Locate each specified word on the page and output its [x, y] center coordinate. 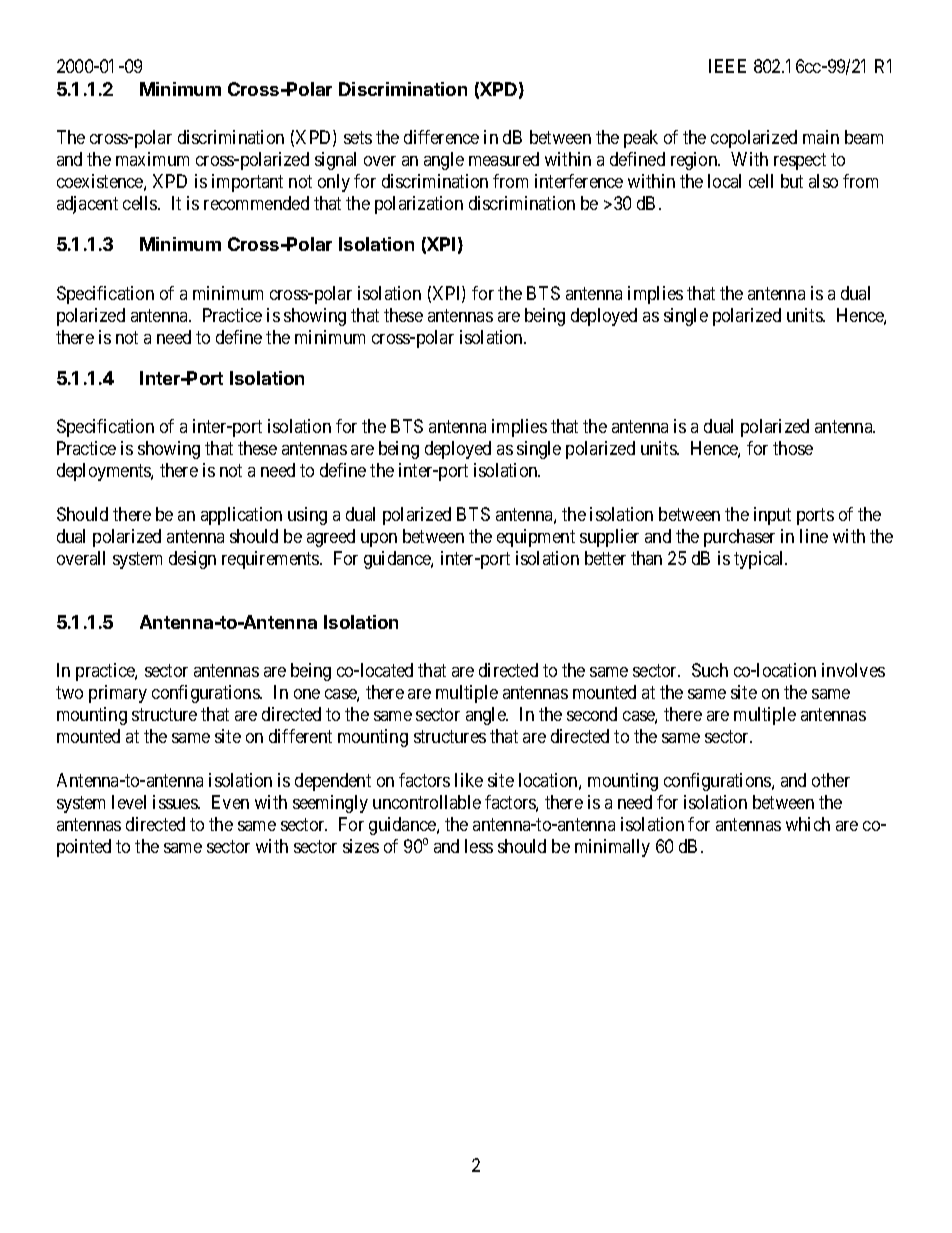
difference [441, 137]
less [479, 846]
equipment [536, 538]
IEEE [727, 66]
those [793, 448]
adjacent [87, 205]
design [192, 560]
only [334, 183]
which [808, 824]
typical [760, 560]
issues [176, 802]
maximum [152, 159]
